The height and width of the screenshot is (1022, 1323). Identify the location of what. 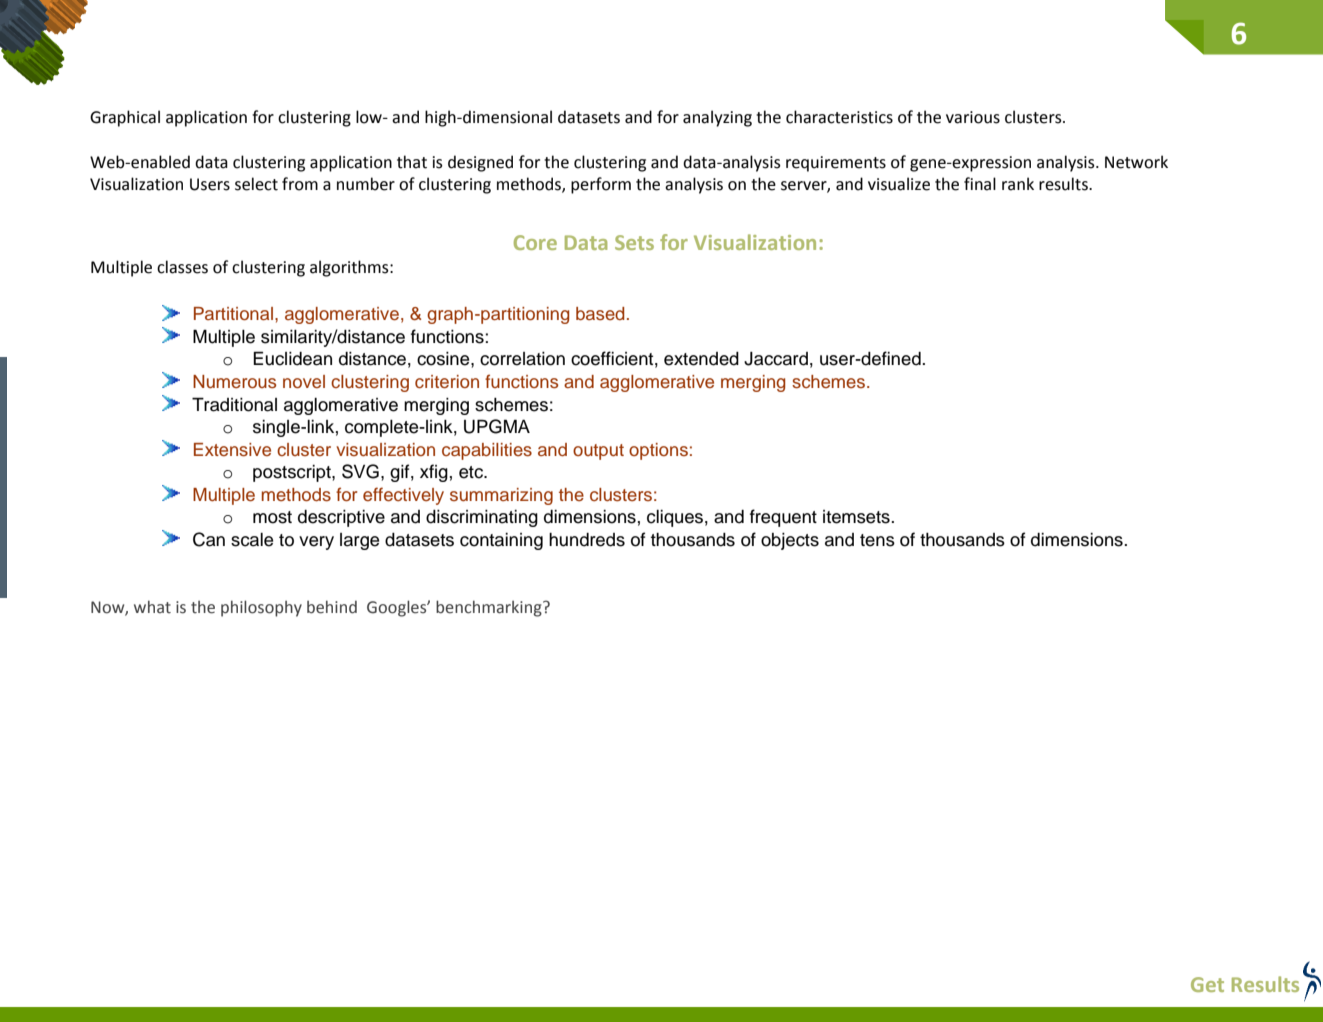
(152, 607).
